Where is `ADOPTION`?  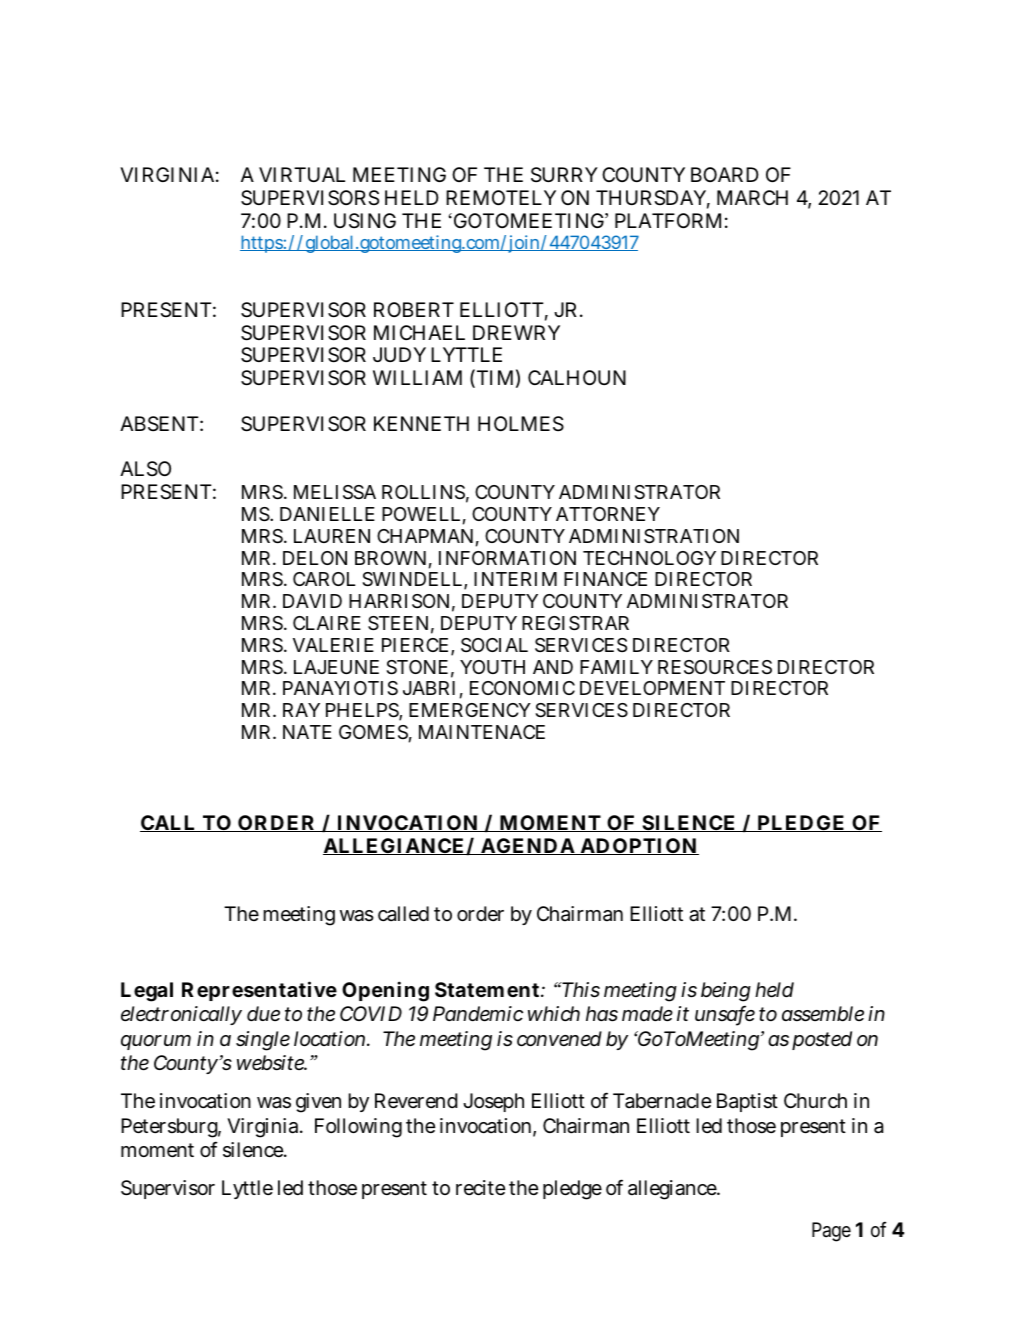
ADOPTION is located at coordinates (638, 846).
